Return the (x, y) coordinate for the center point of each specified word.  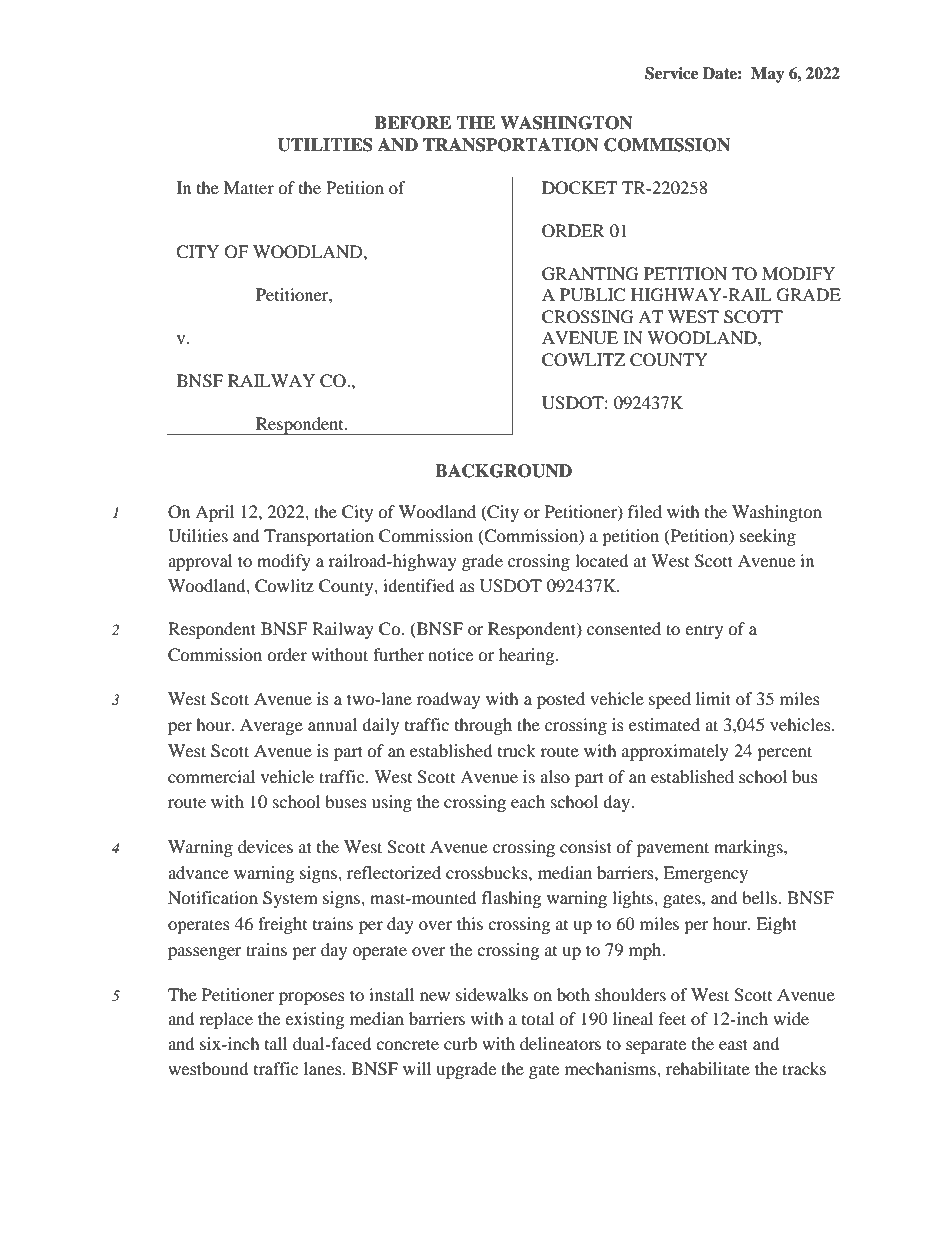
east (733, 1044)
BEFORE (413, 123)
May (768, 75)
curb (460, 1043)
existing (314, 1020)
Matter (249, 187)
